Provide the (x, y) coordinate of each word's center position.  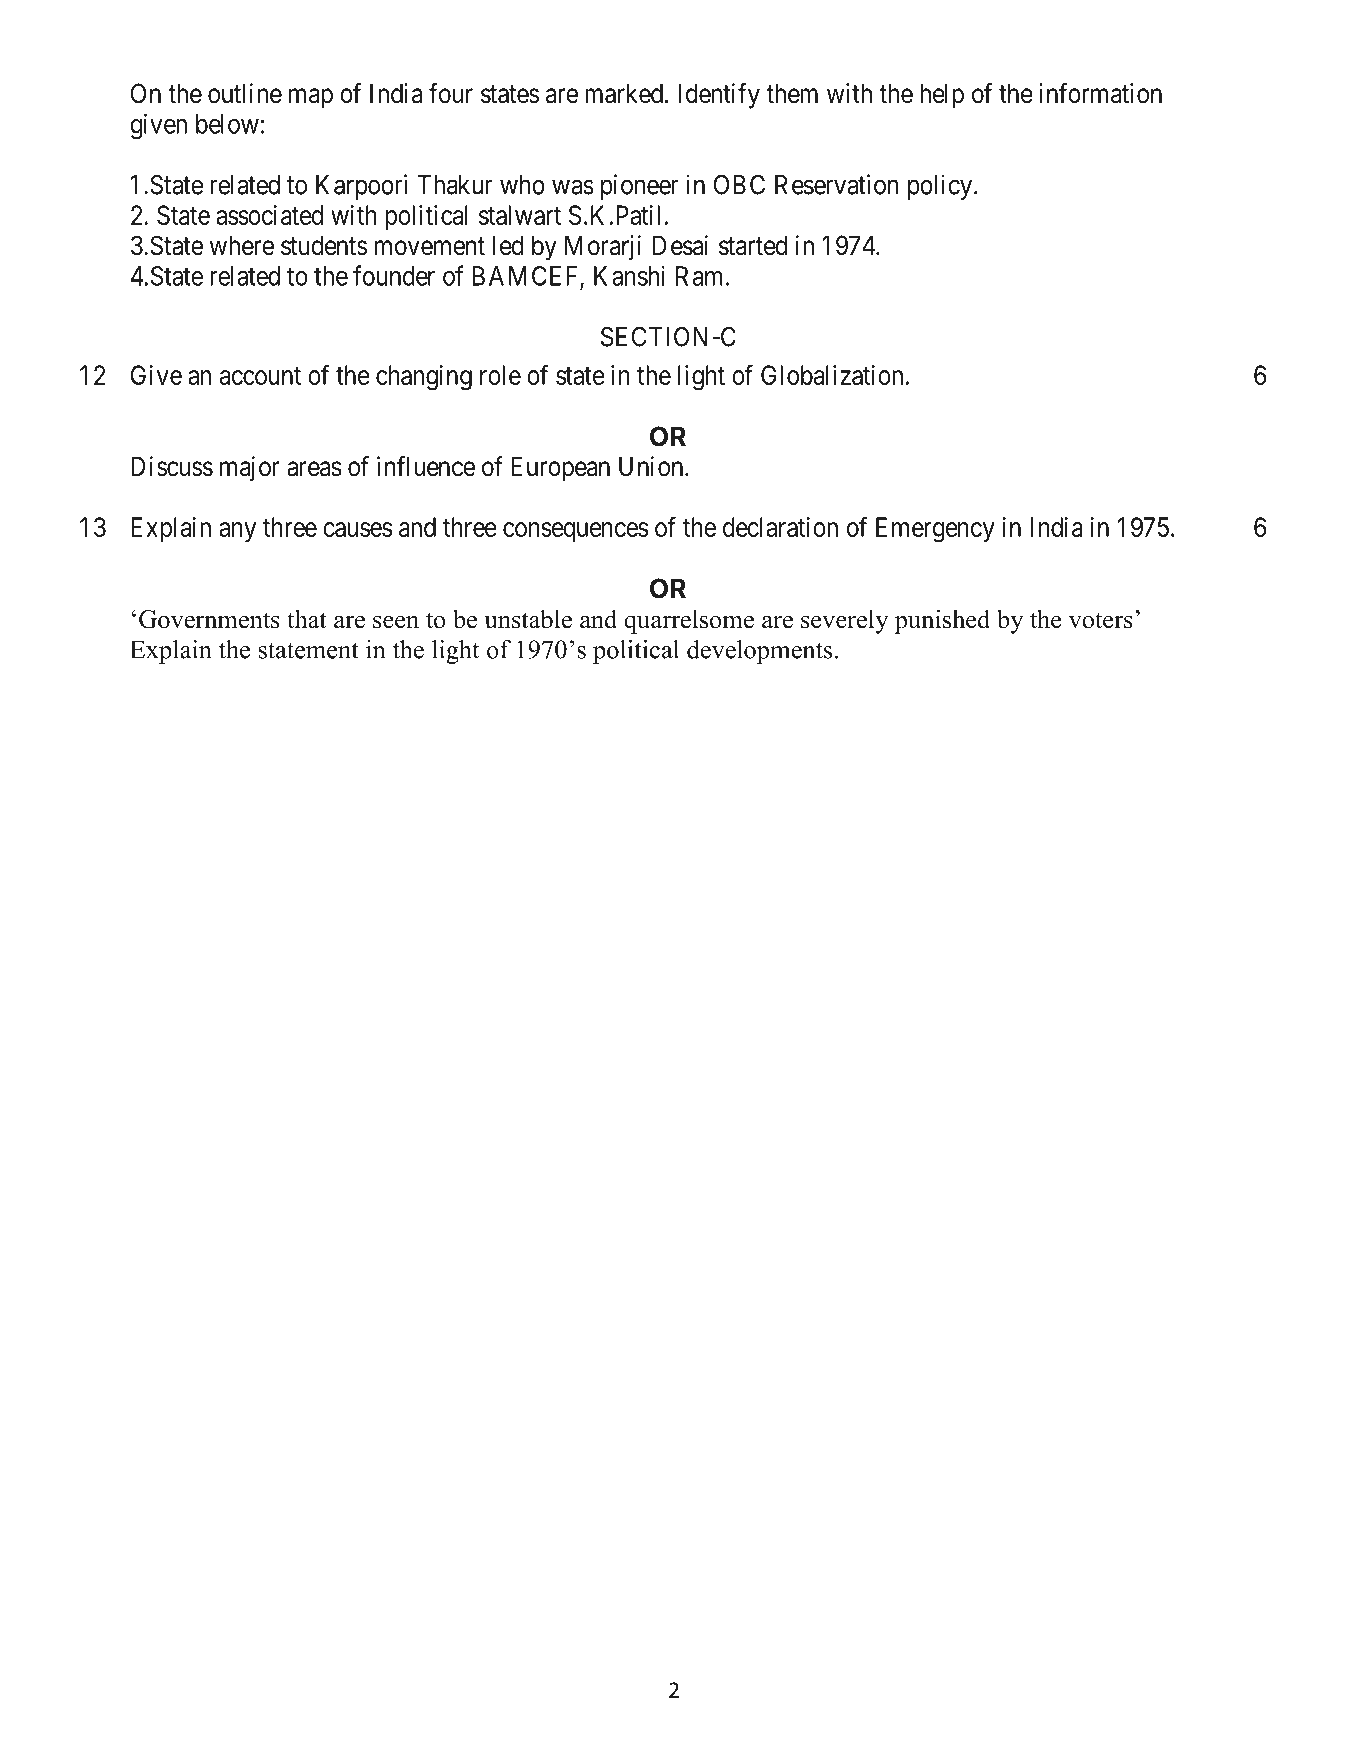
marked (624, 93)
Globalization (832, 375)
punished (942, 621)
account (260, 376)
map (311, 98)
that (307, 619)
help (942, 96)
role (500, 375)
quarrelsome (689, 621)
